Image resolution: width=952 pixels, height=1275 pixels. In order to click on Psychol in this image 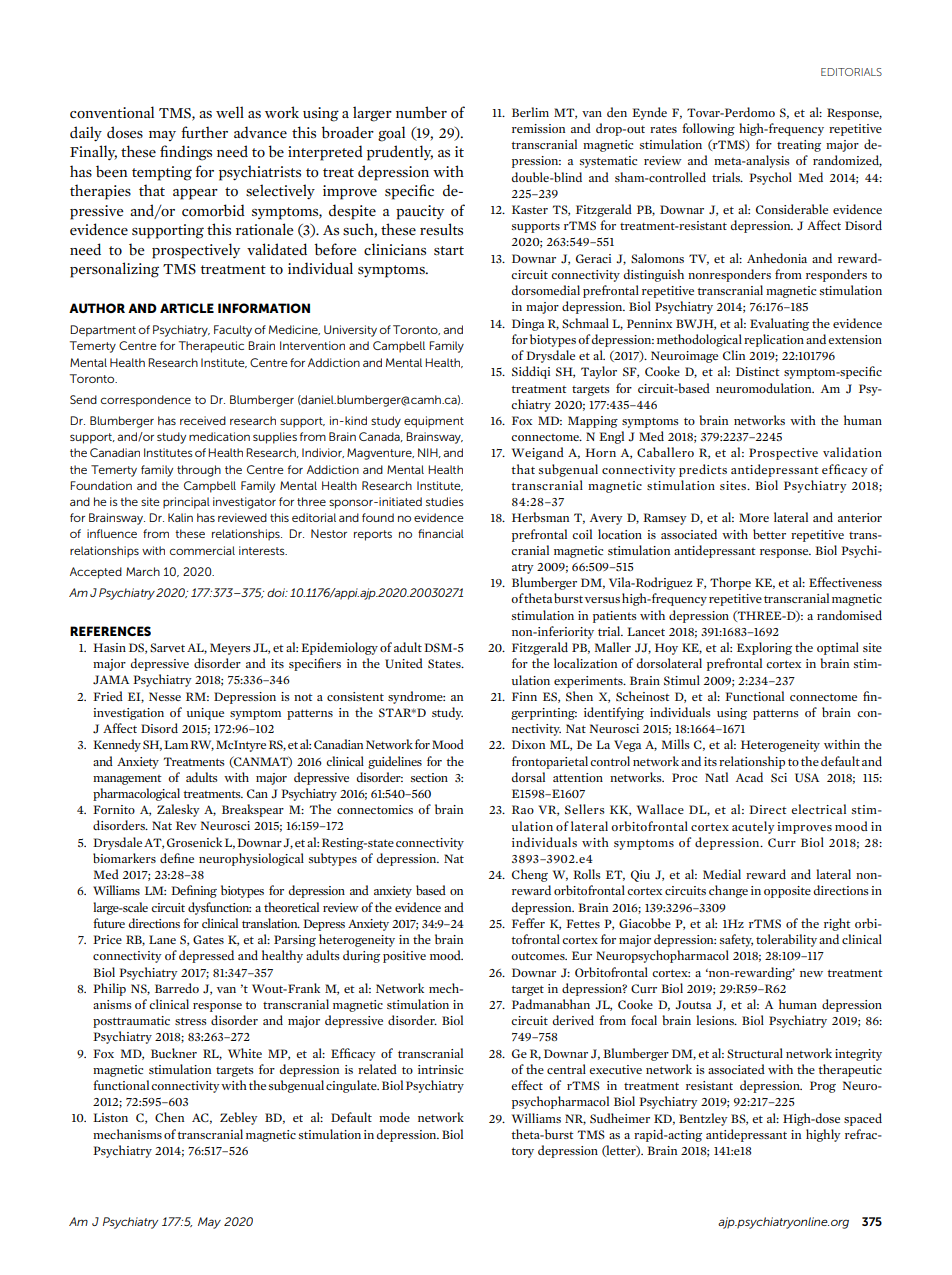, I will do `click(770, 178)`.
